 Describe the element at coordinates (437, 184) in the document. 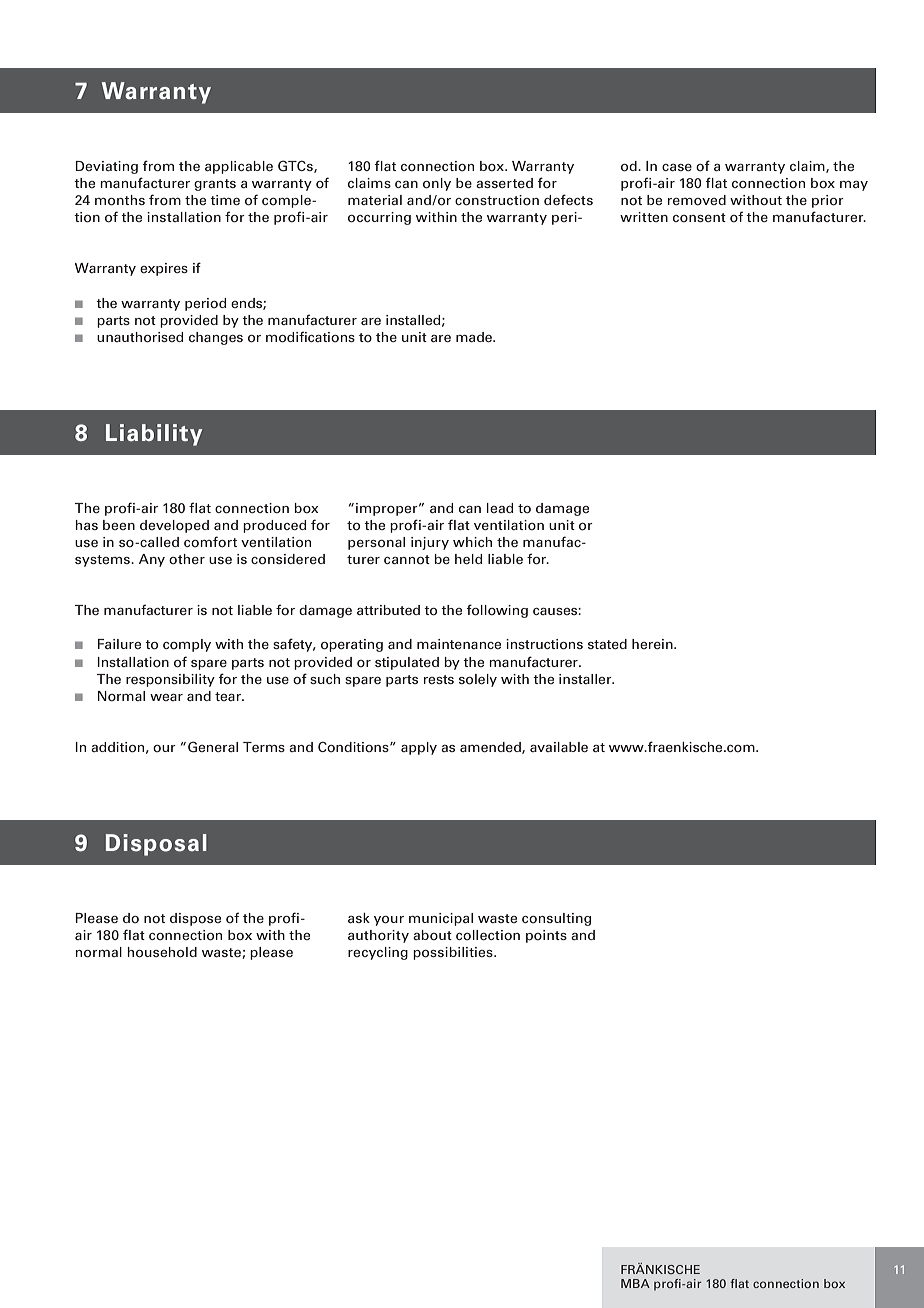

I see `only` at that location.
